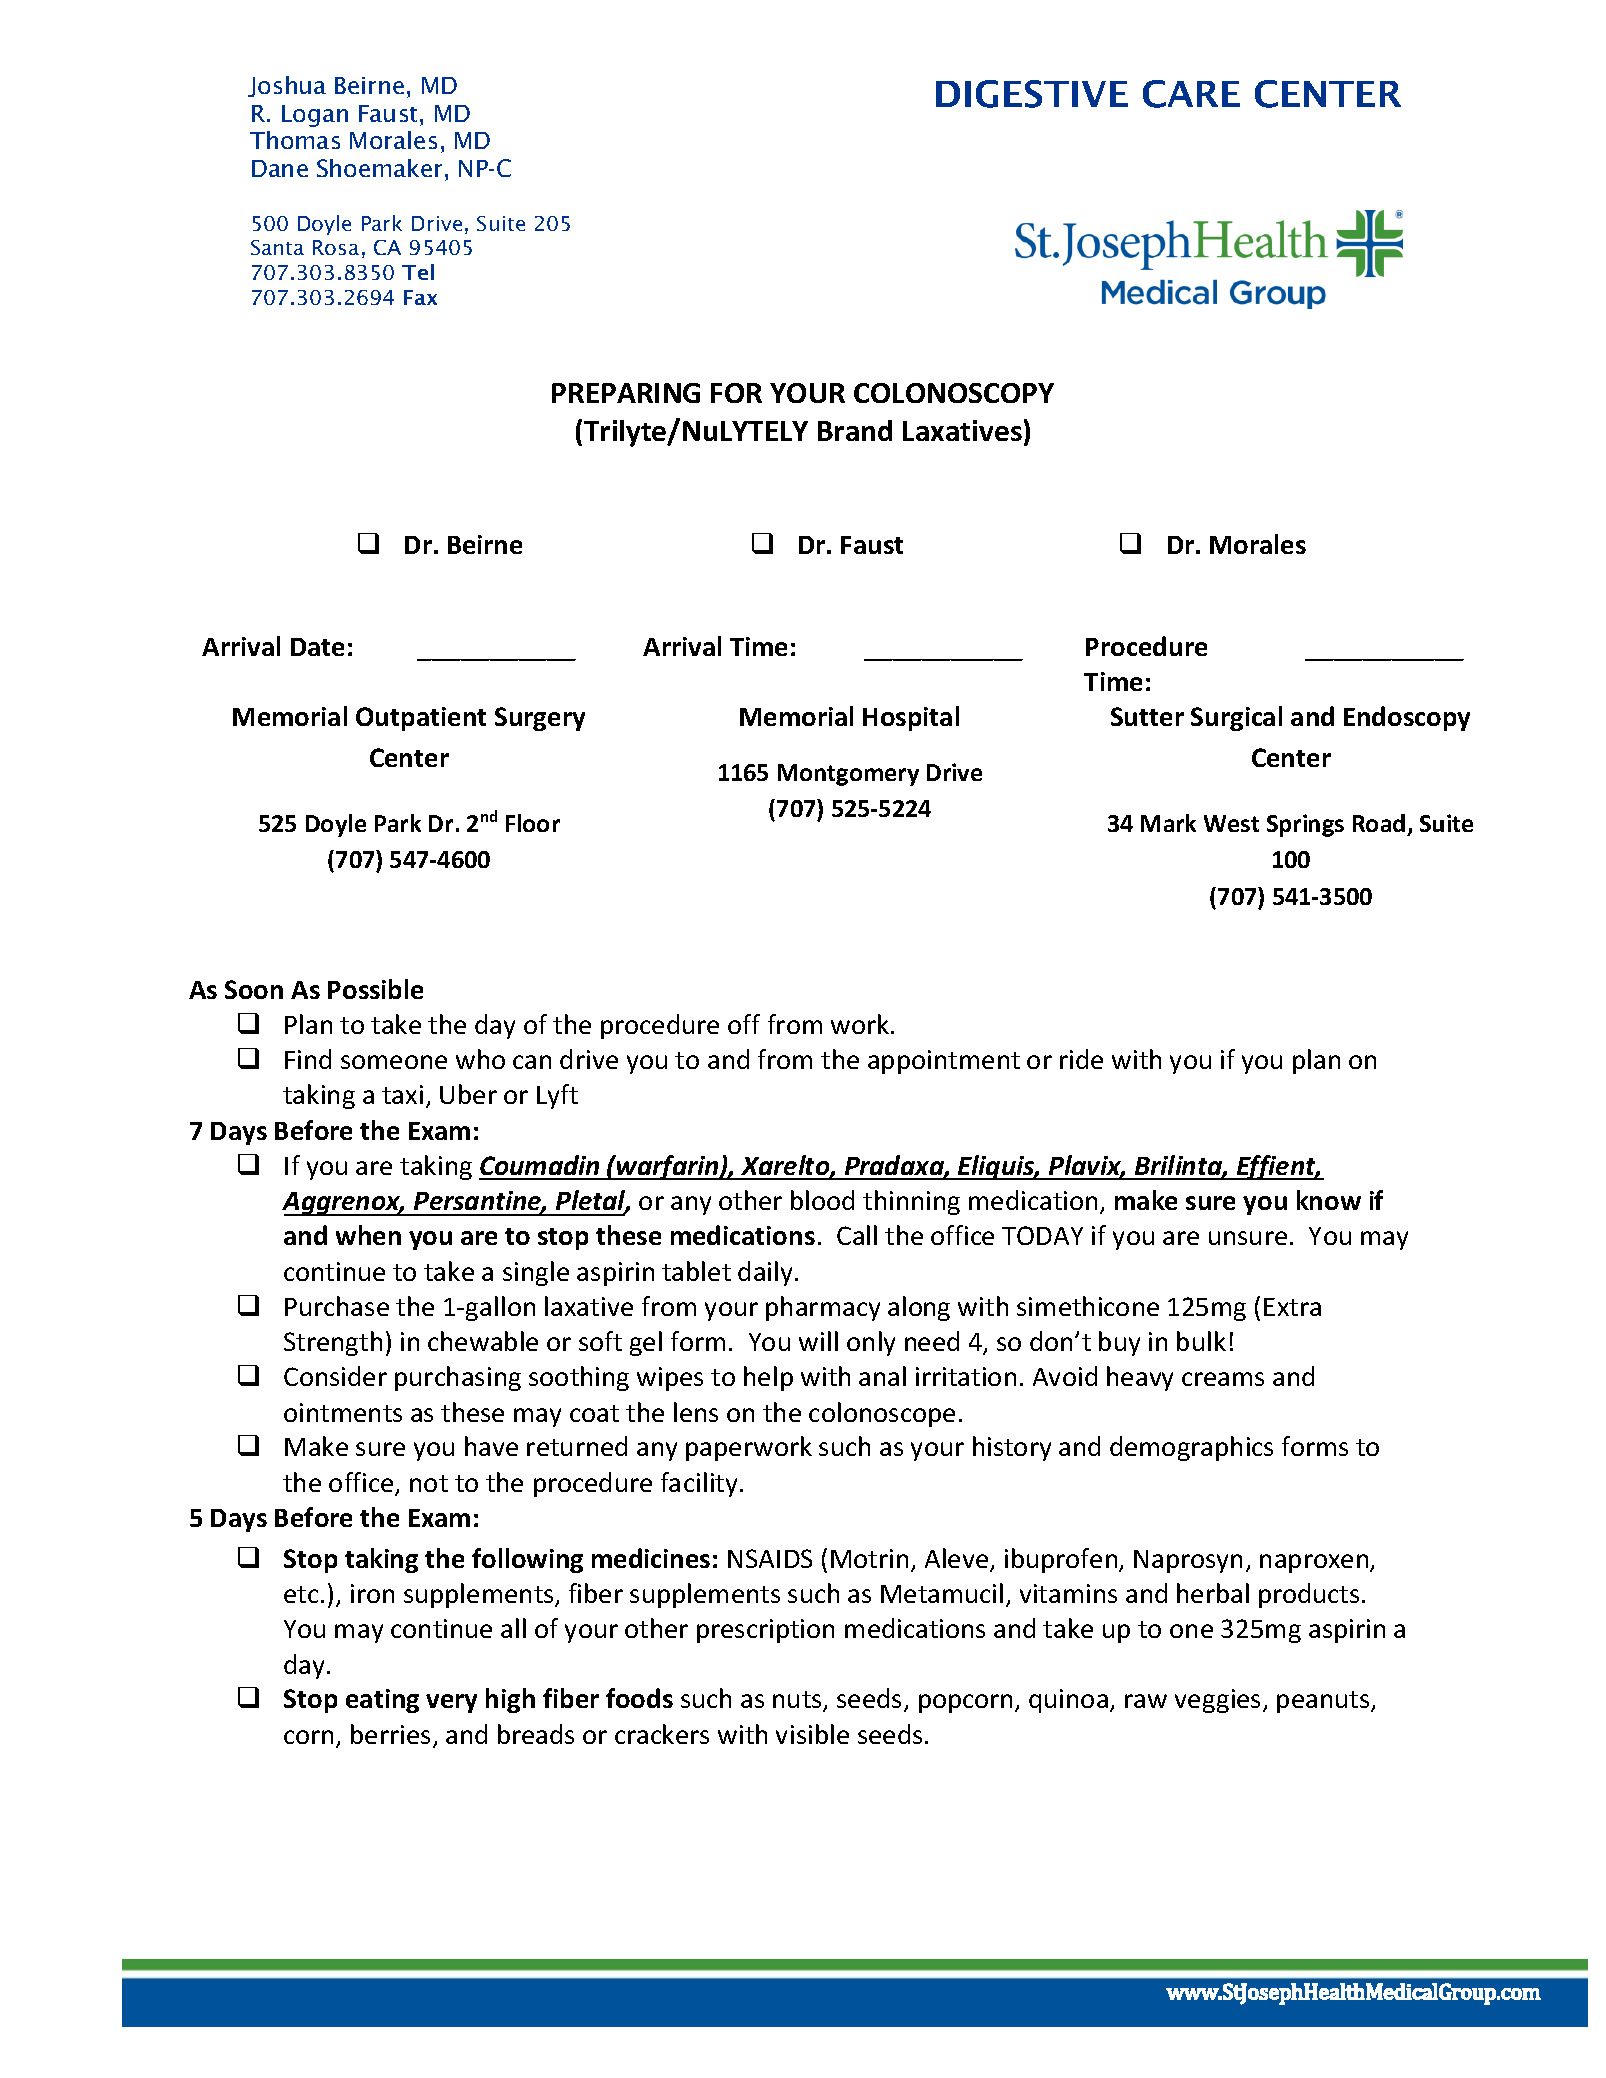 This page has height=2078, width=1606. What do you see at coordinates (944, 1062) in the page?
I see `appointment` at bounding box center [944, 1062].
